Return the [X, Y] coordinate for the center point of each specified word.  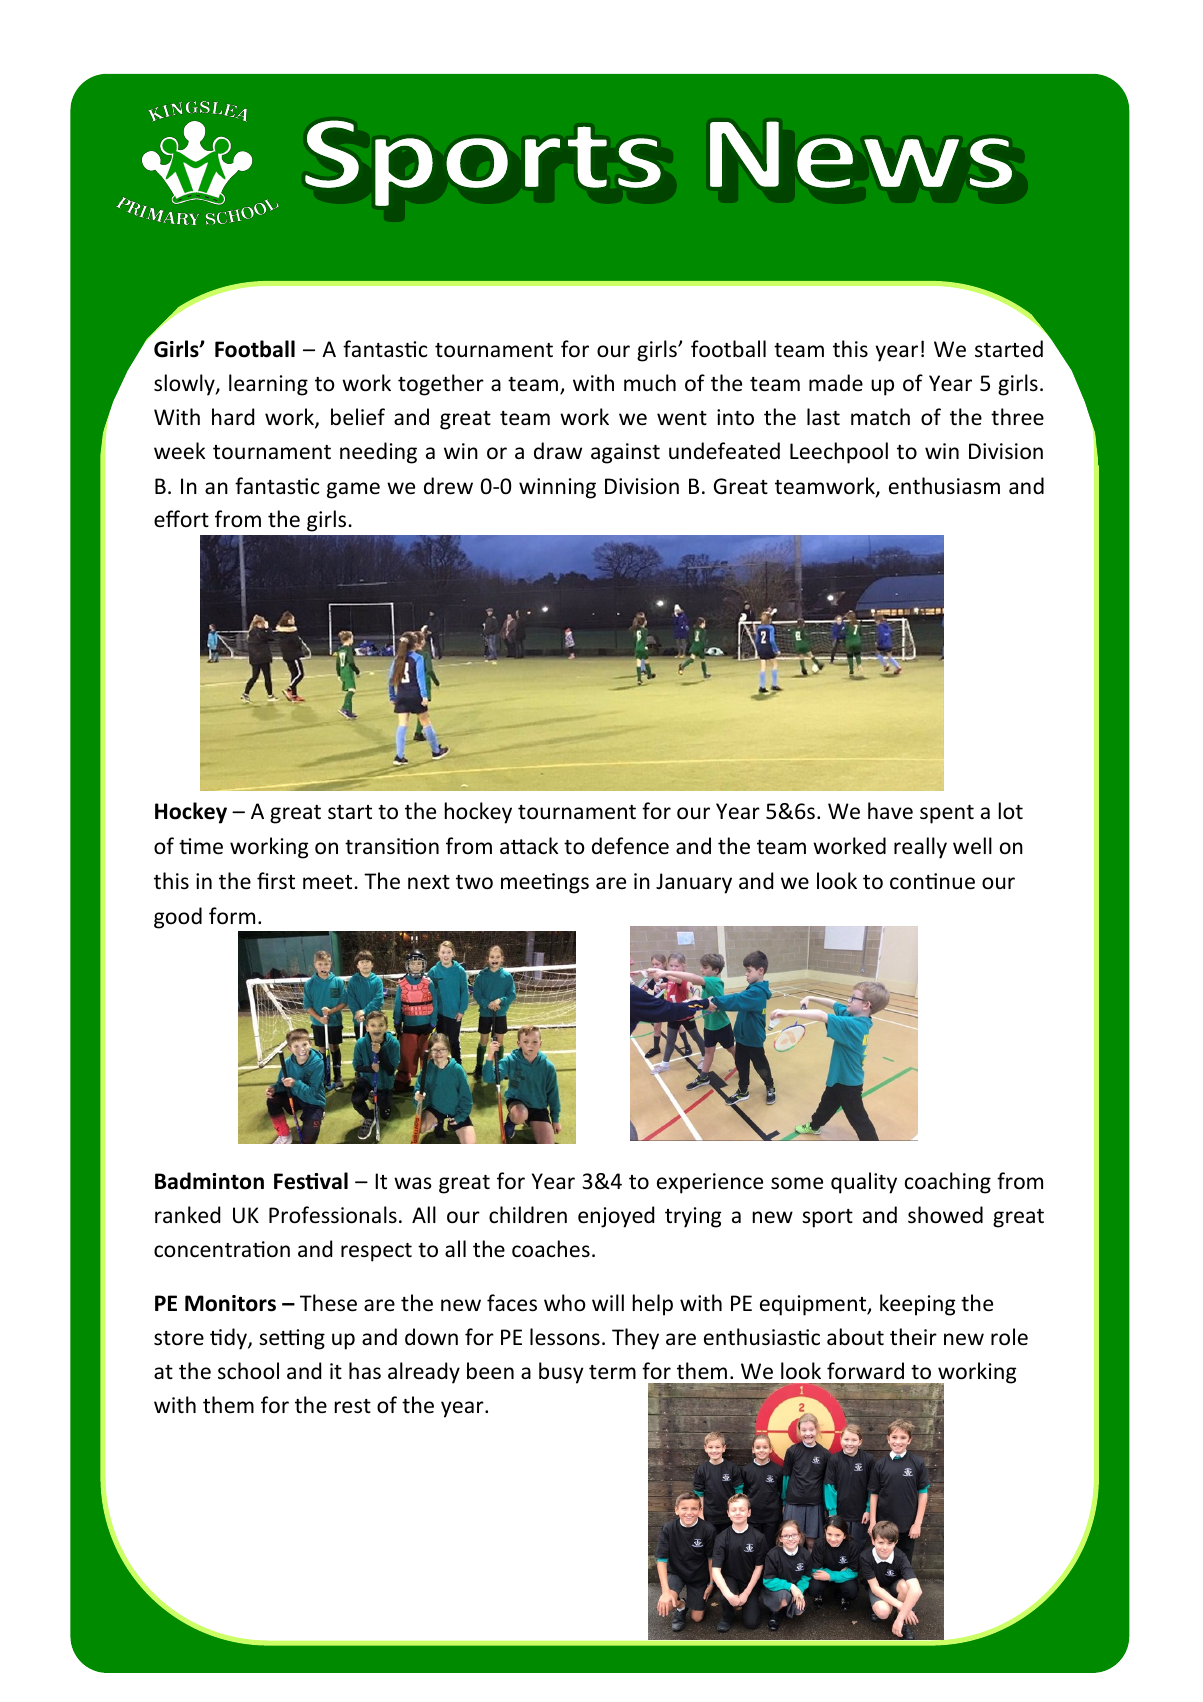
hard [233, 416]
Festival [311, 1181]
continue [932, 881]
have [890, 811]
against [625, 453]
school [248, 1371]
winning [557, 488]
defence [630, 846]
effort [181, 518]
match [880, 417]
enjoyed [616, 1217]
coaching [948, 1183]
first [276, 881]
